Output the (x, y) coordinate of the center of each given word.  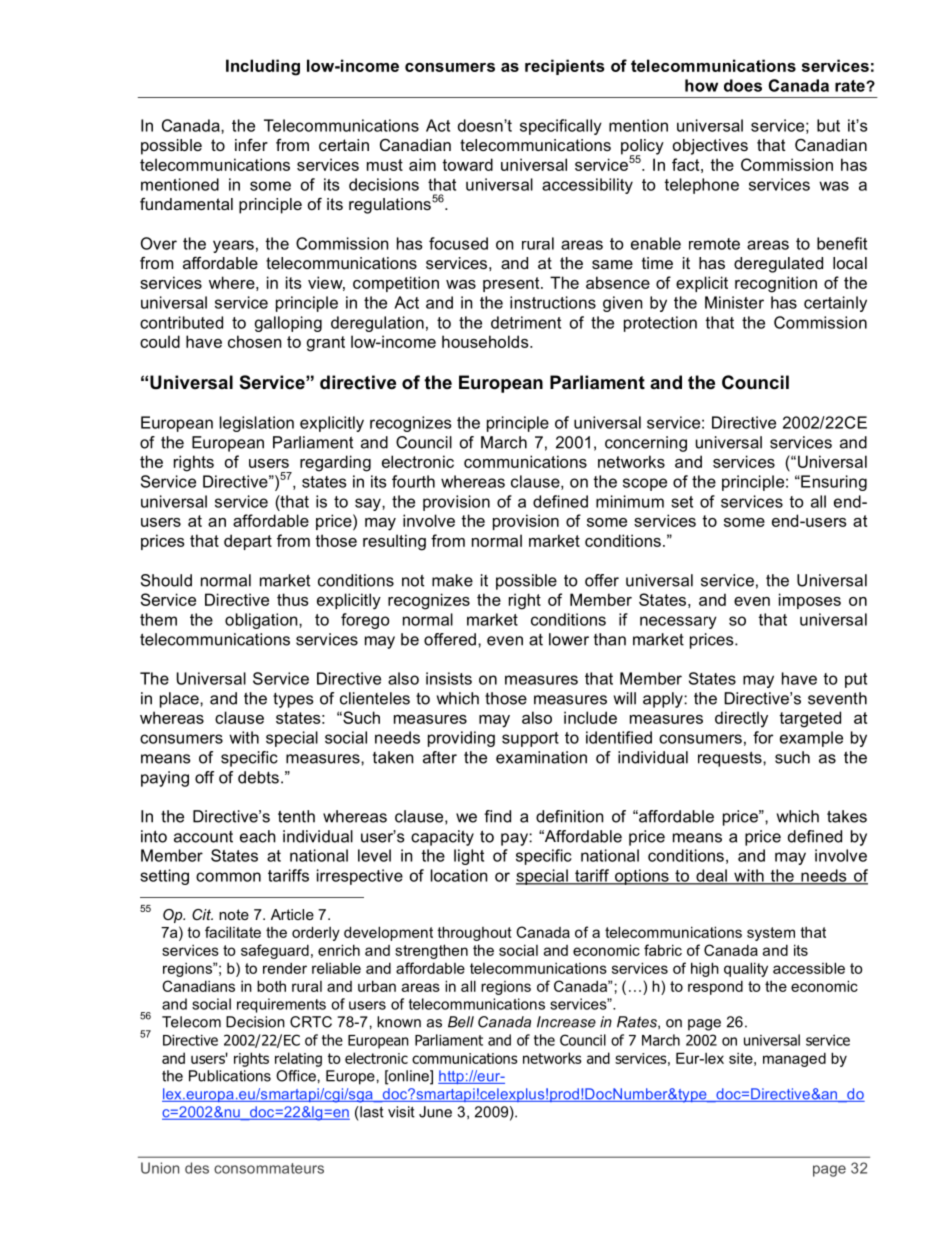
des (197, 1168)
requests (731, 759)
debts (258, 777)
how (701, 85)
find (497, 816)
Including (263, 67)
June (435, 1112)
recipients (564, 67)
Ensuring (833, 483)
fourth (413, 481)
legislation (257, 424)
